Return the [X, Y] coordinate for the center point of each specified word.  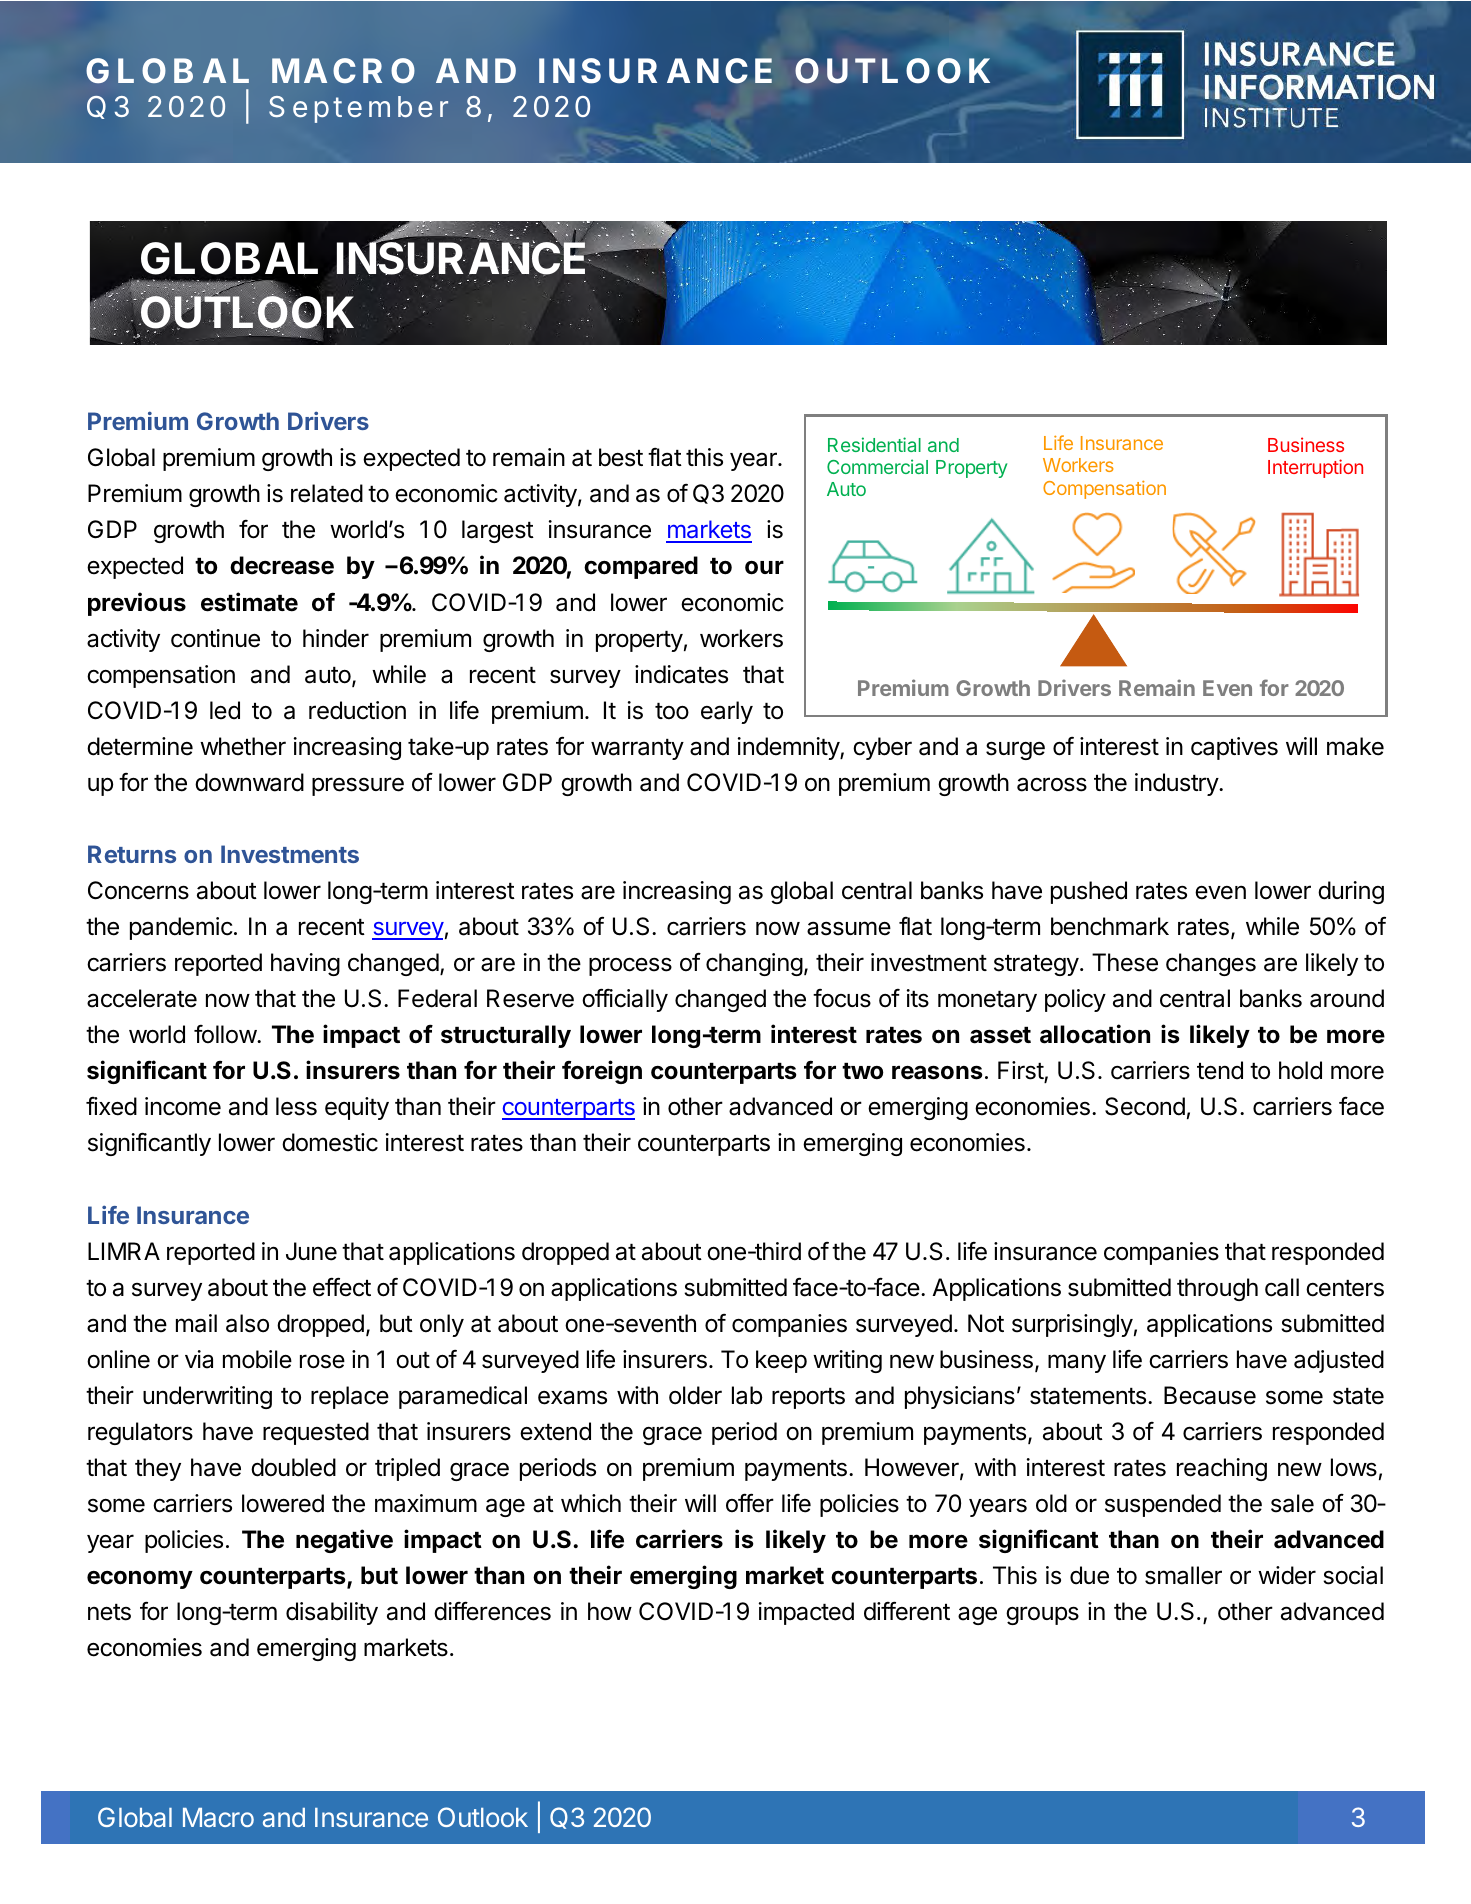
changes [1211, 964]
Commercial [877, 466]
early [727, 712]
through [1217, 1289]
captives [1234, 748]
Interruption [1315, 468]
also [247, 1323]
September [358, 109]
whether [243, 746]
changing [754, 964]
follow [226, 1034]
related [327, 493]
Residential [874, 444]
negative [344, 1541]
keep [781, 1361]
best [621, 457]
